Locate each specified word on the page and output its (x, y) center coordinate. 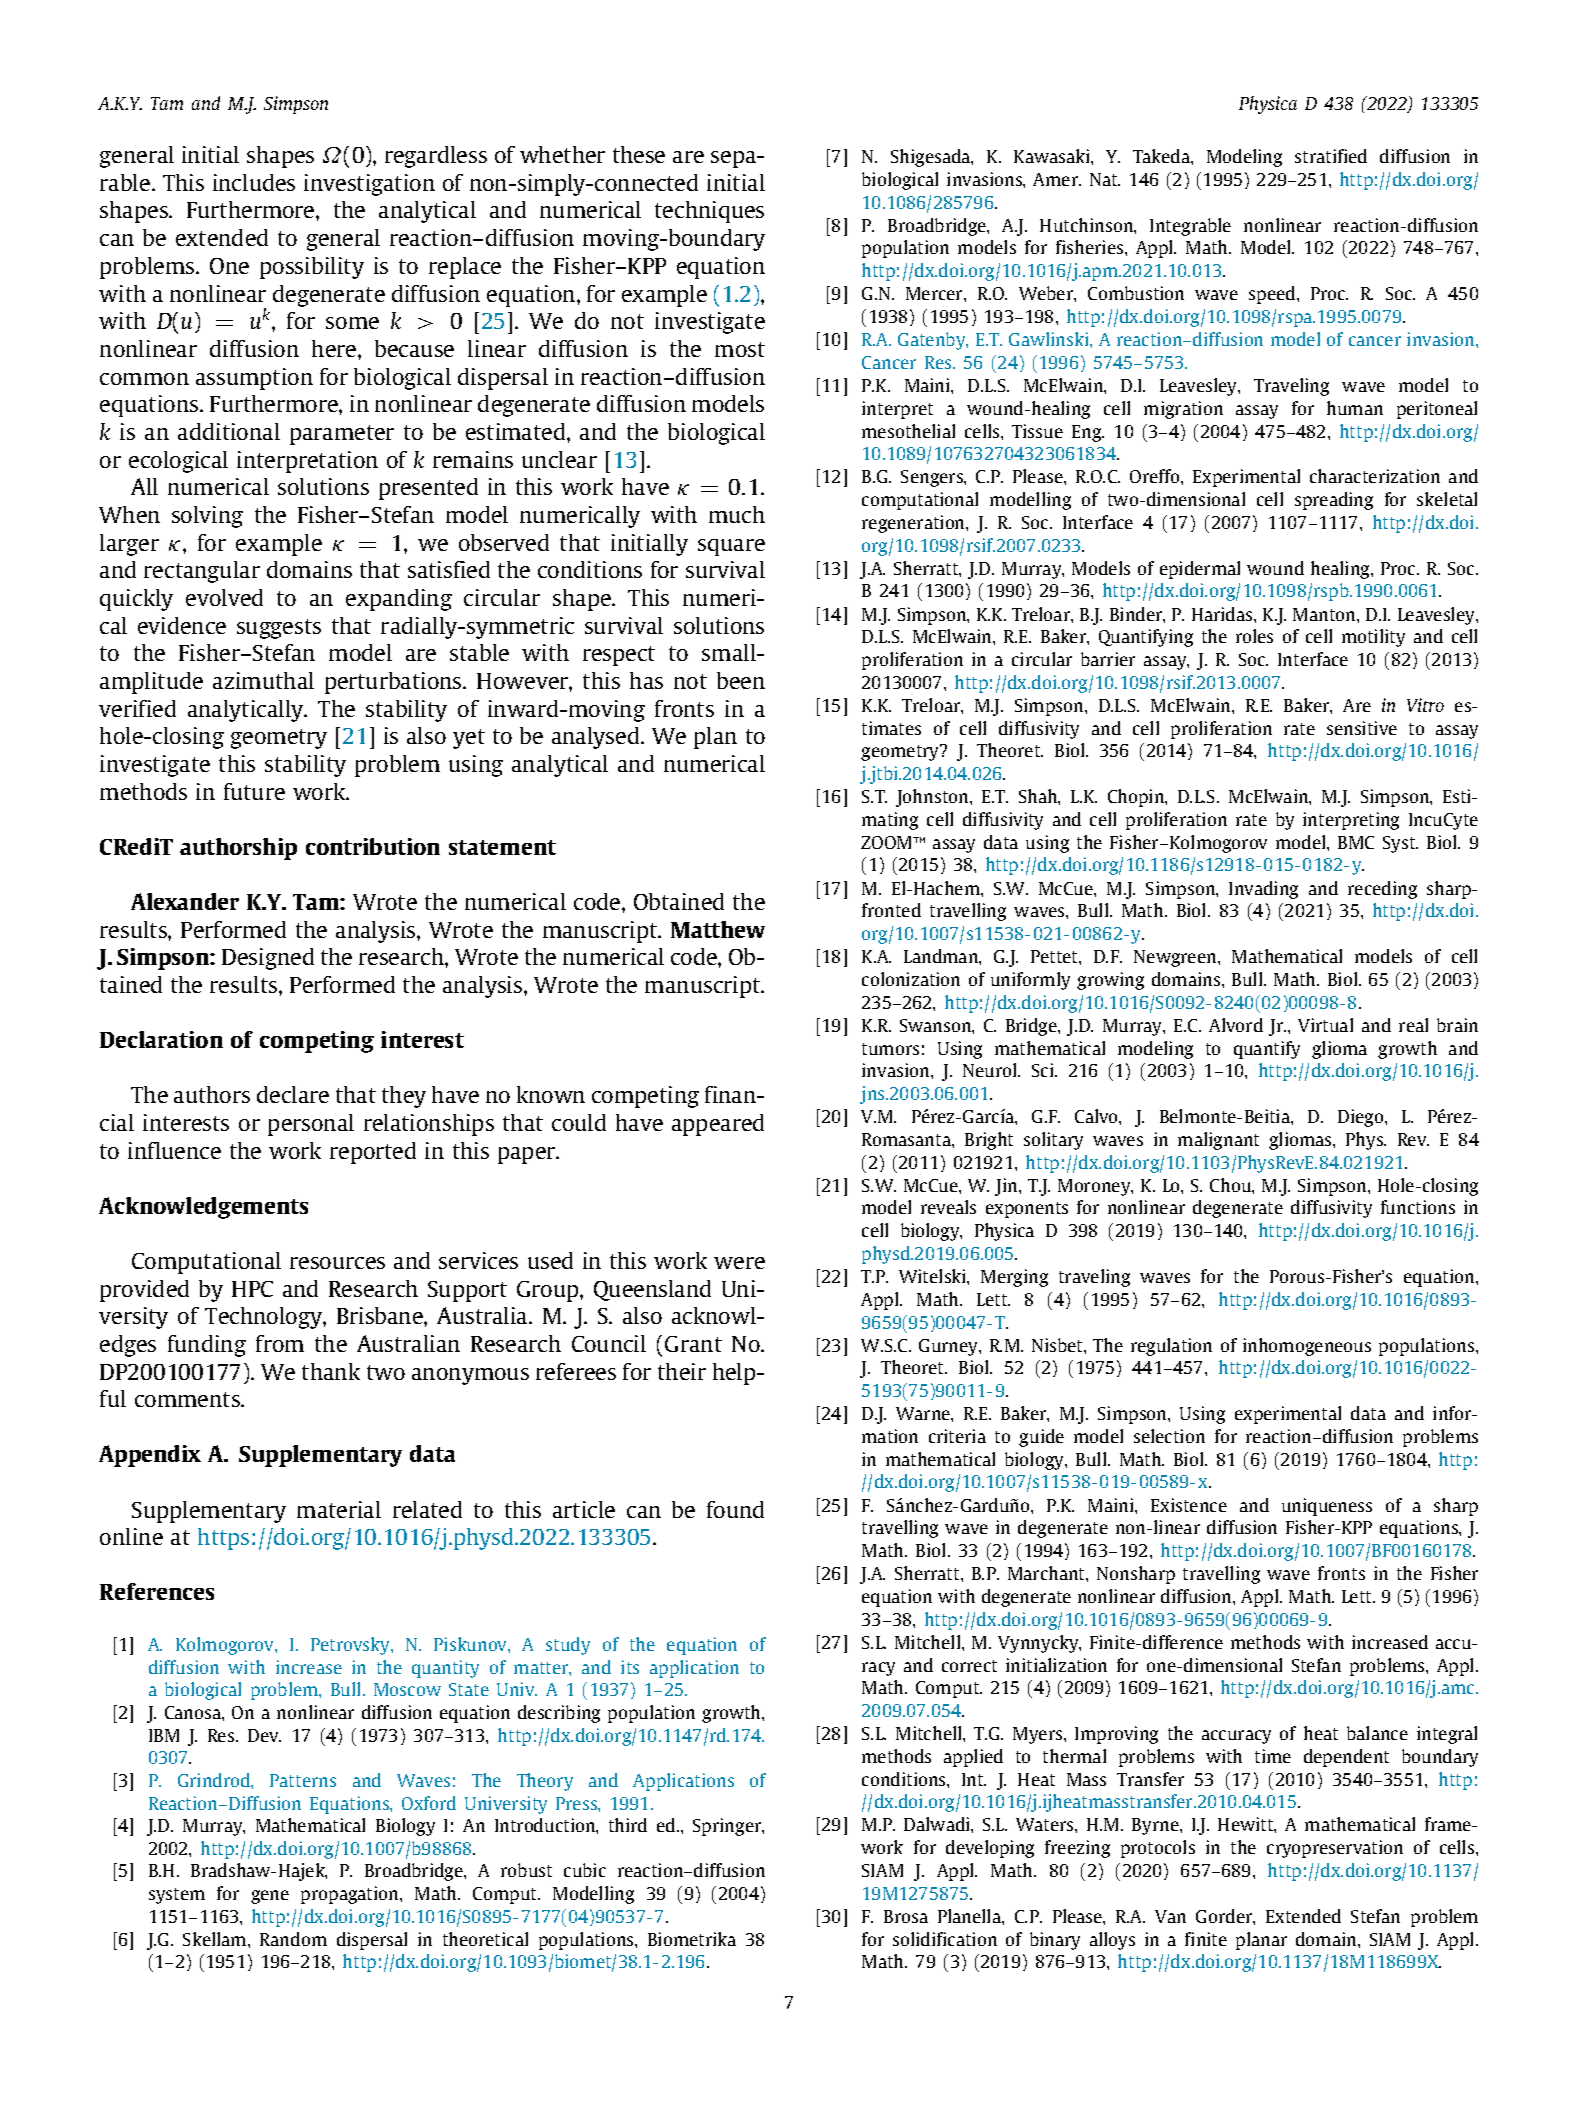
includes (254, 182)
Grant (693, 1344)
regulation (1171, 1347)
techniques (709, 212)
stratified (1331, 156)
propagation (351, 1895)
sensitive (1362, 728)
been (741, 680)
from (280, 1343)
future (254, 791)
